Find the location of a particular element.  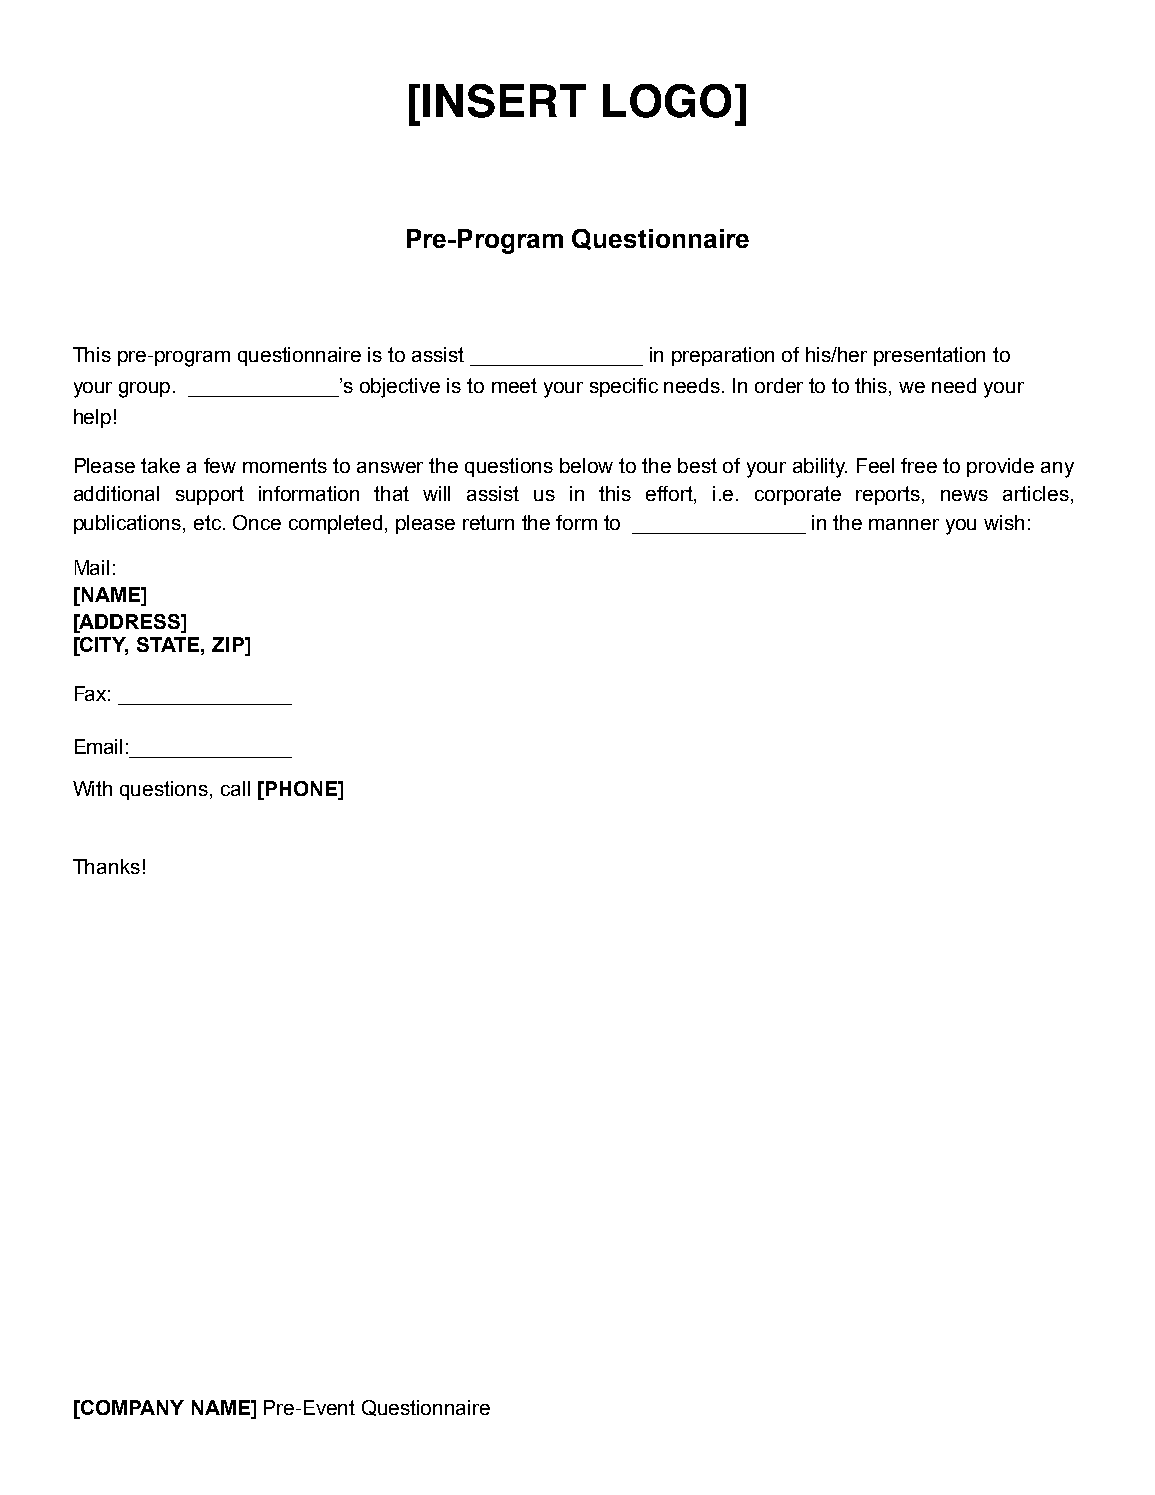

LOGO is located at coordinates (667, 101).
